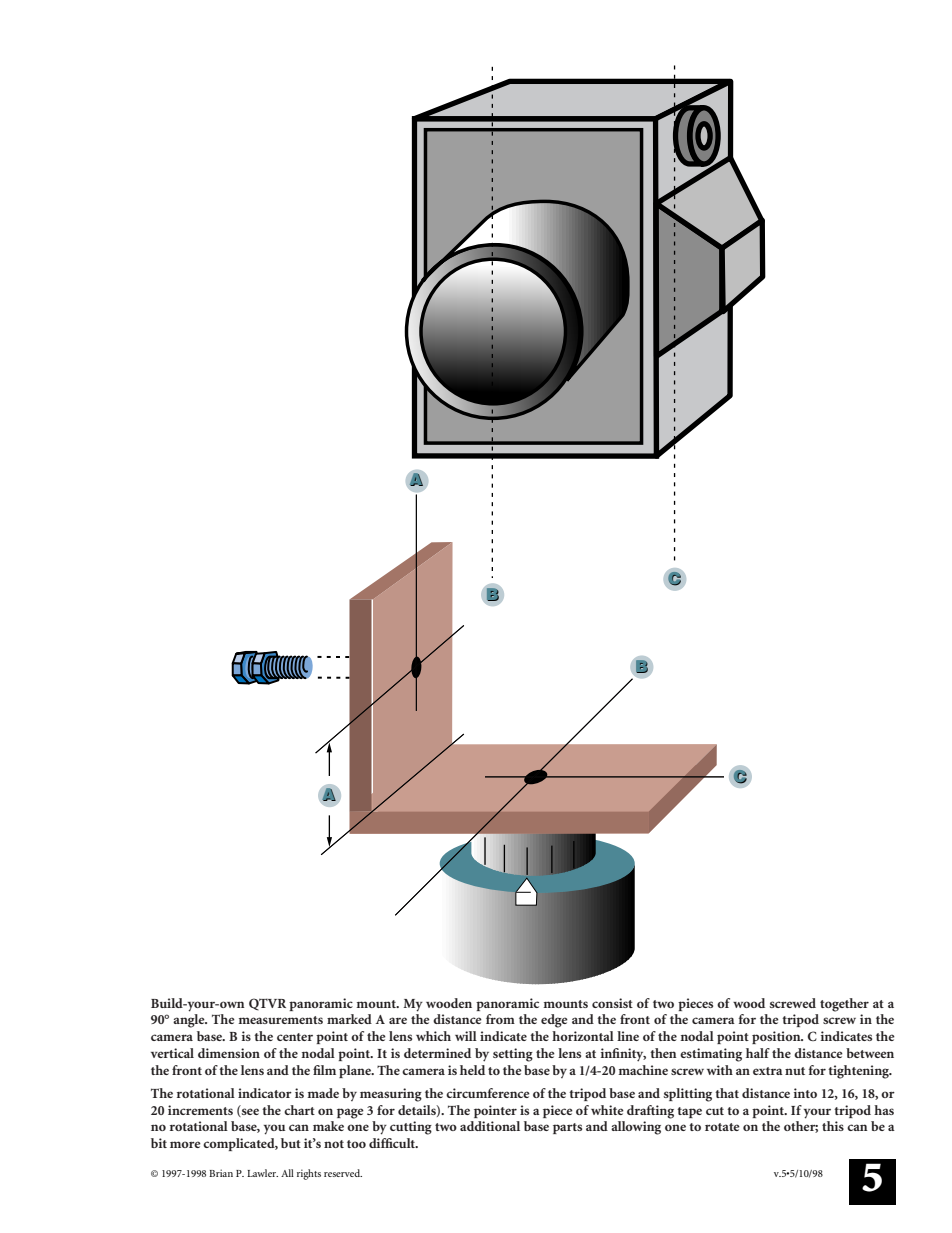 The image size is (952, 1233). What do you see at coordinates (833, 1126) in the screenshot?
I see `this` at bounding box center [833, 1126].
